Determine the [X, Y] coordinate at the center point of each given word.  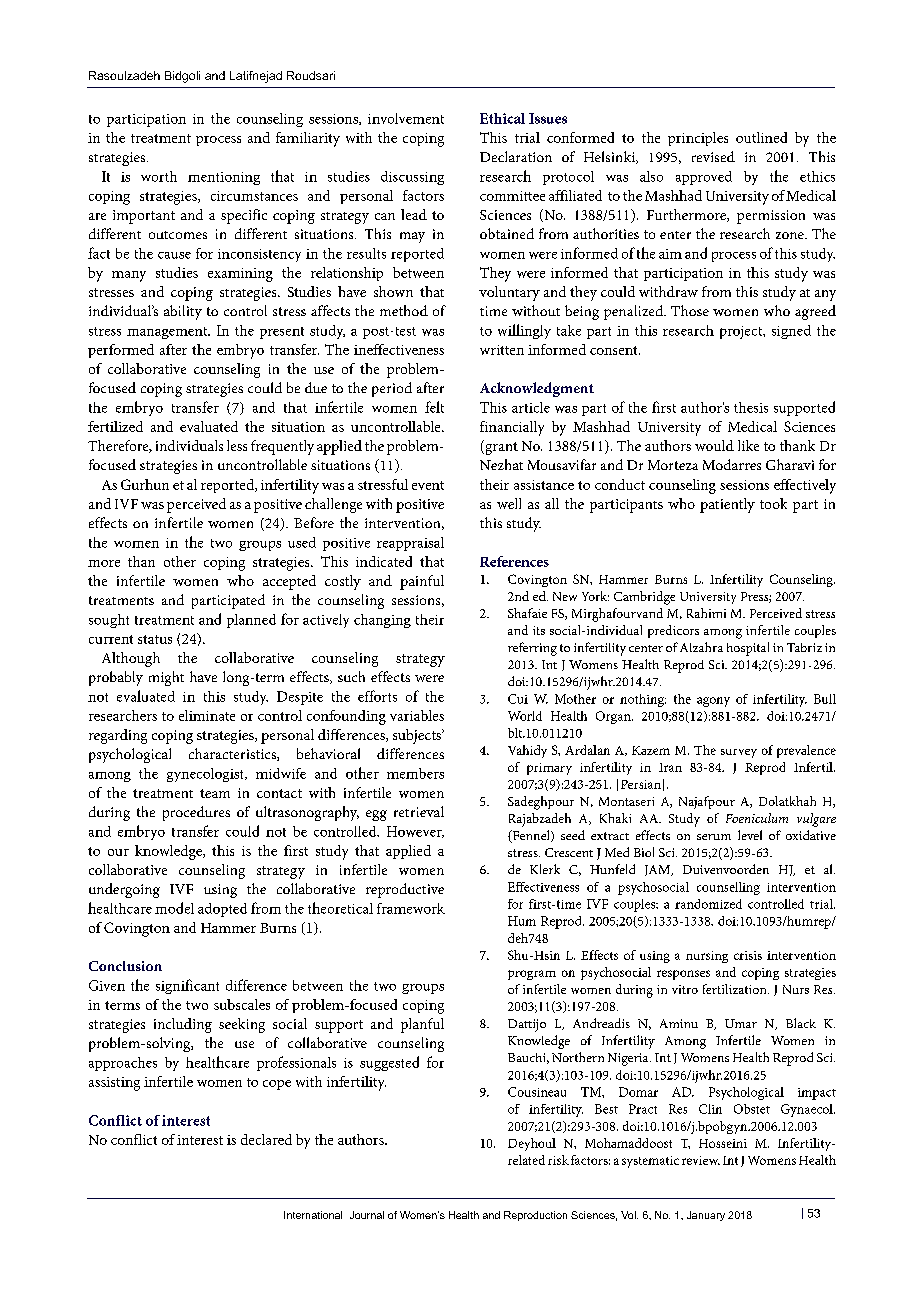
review [701, 1160]
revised [713, 156]
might [166, 678]
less [237, 445]
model [174, 908]
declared [266, 1139]
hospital [748, 649]
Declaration [516, 156]
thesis [751, 407]
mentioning [224, 178]
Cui [518, 699]
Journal [367, 1215]
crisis [748, 955]
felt [434, 407]
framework [411, 908]
